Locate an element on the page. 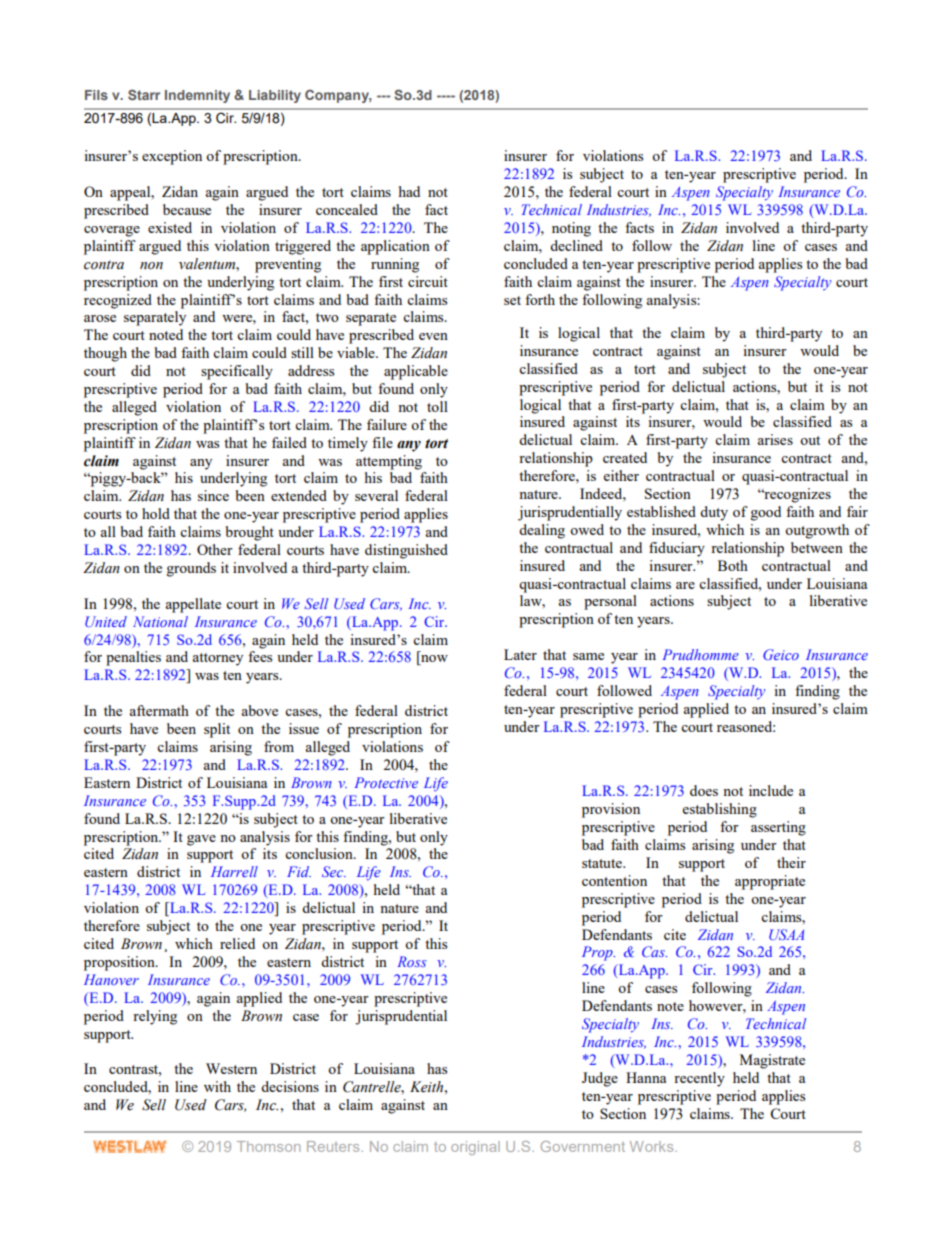 The width and height of the page is (952, 1233). Indemnity is located at coordinates (197, 96).
